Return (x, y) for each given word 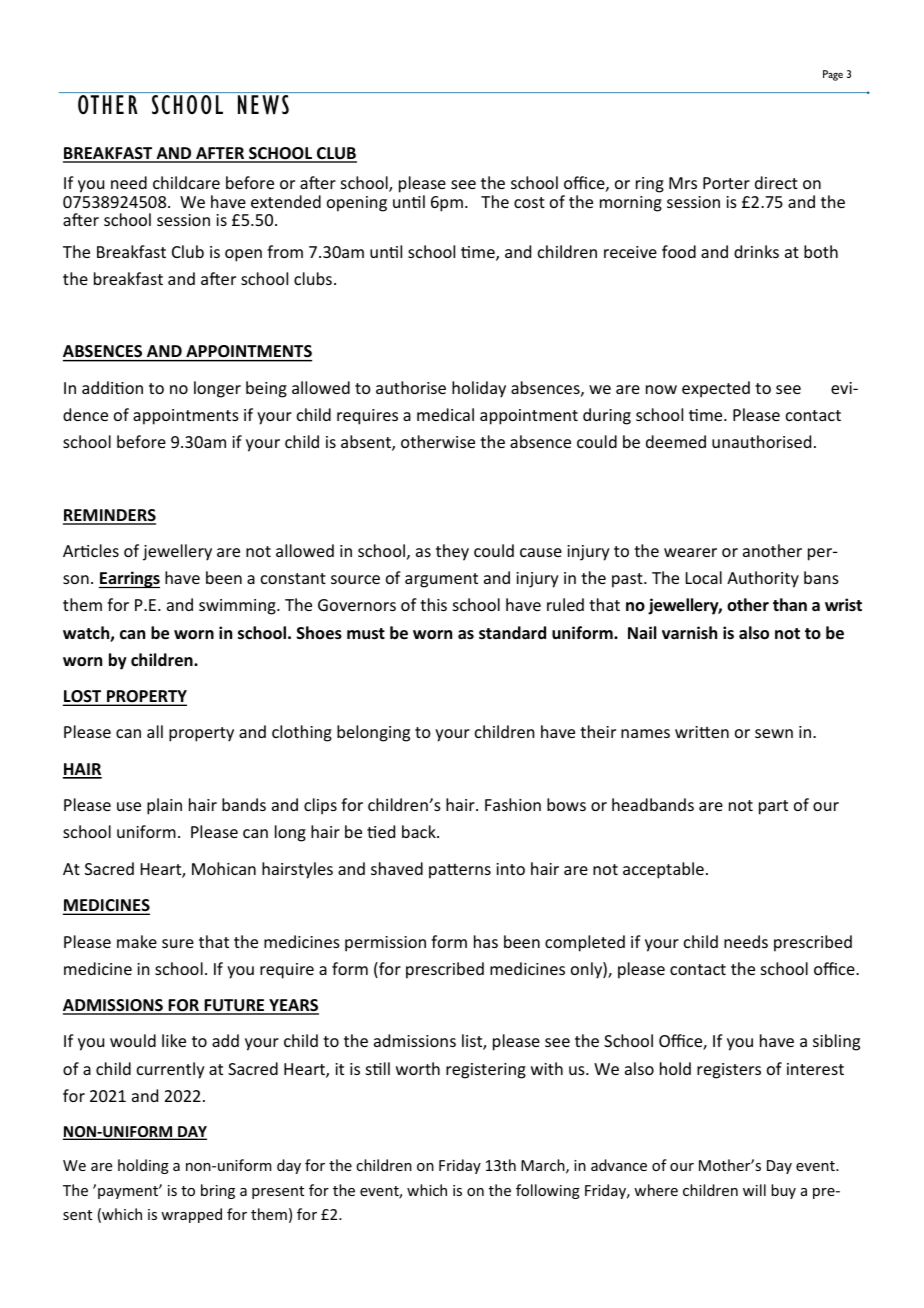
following (548, 1191)
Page (833, 75)
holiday (479, 389)
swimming (238, 607)
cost (529, 202)
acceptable (663, 870)
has (486, 941)
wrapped (191, 1215)
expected (716, 389)
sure (178, 943)
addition (112, 387)
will (754, 1190)
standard (512, 633)
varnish (689, 632)
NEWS (263, 105)
